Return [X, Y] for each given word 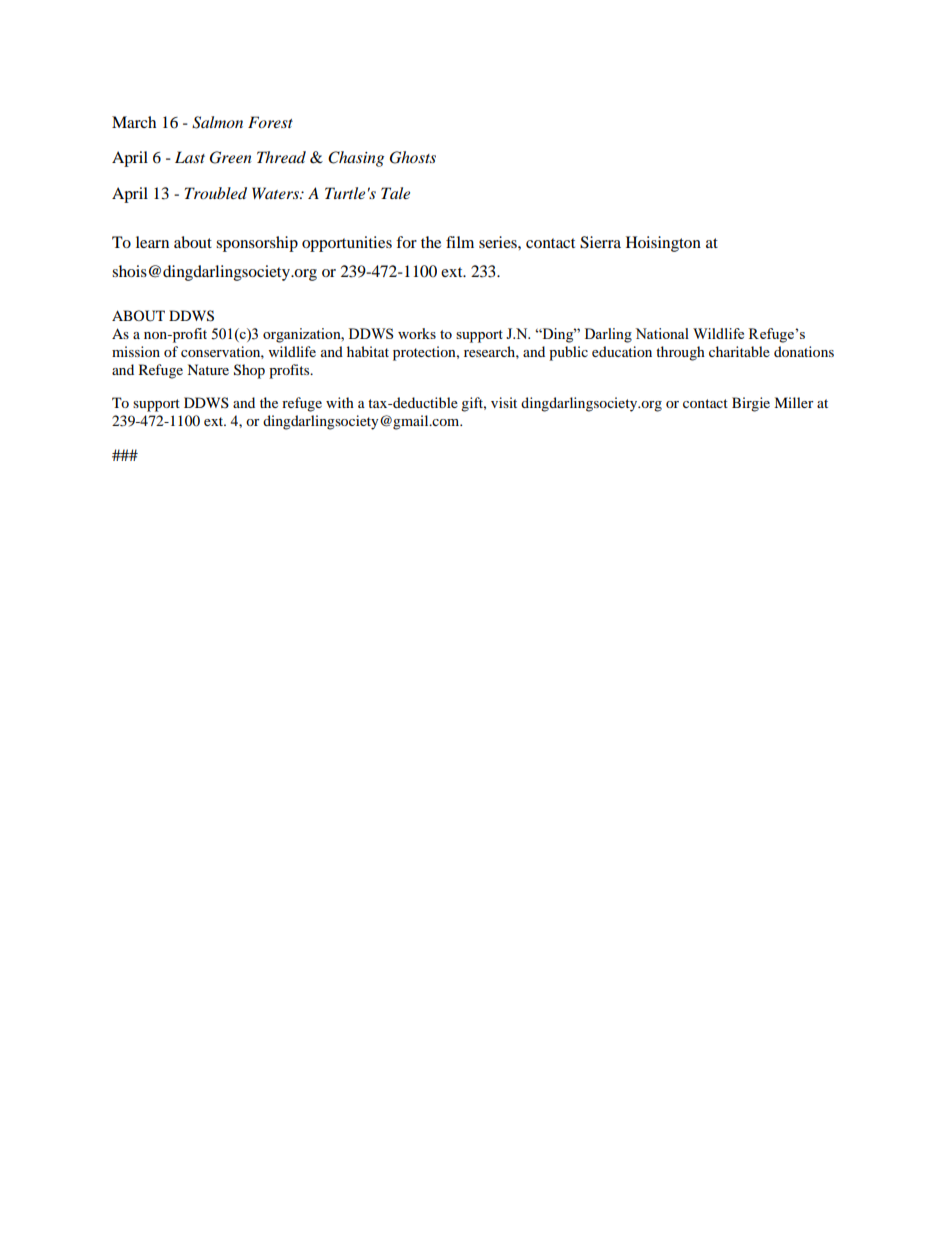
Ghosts [413, 157]
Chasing [356, 159]
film [460, 242]
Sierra [600, 242]
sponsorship [257, 244]
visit [504, 402]
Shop [249, 371]
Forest [270, 122]
